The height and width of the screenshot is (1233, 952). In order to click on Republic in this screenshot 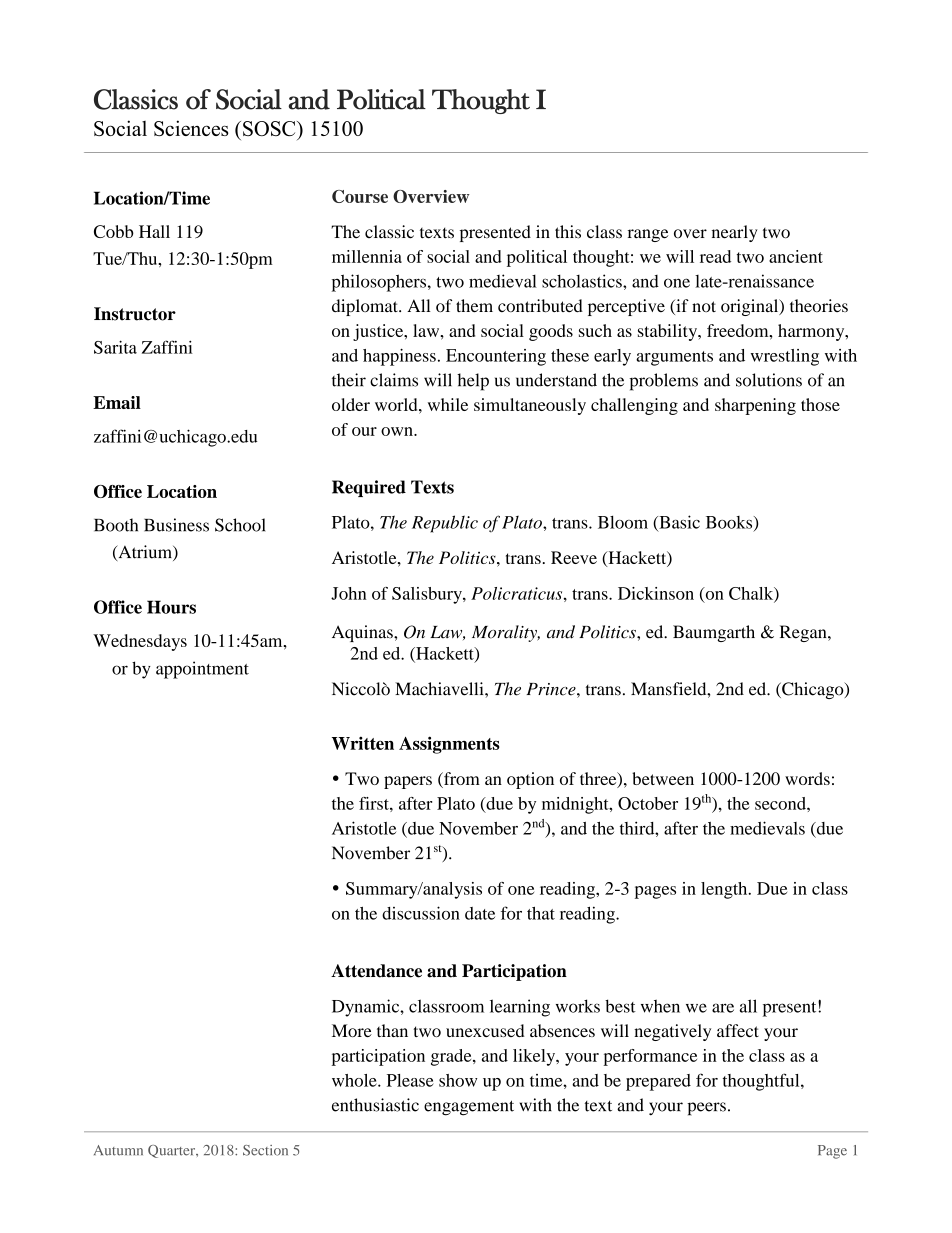, I will do `click(445, 524)`.
